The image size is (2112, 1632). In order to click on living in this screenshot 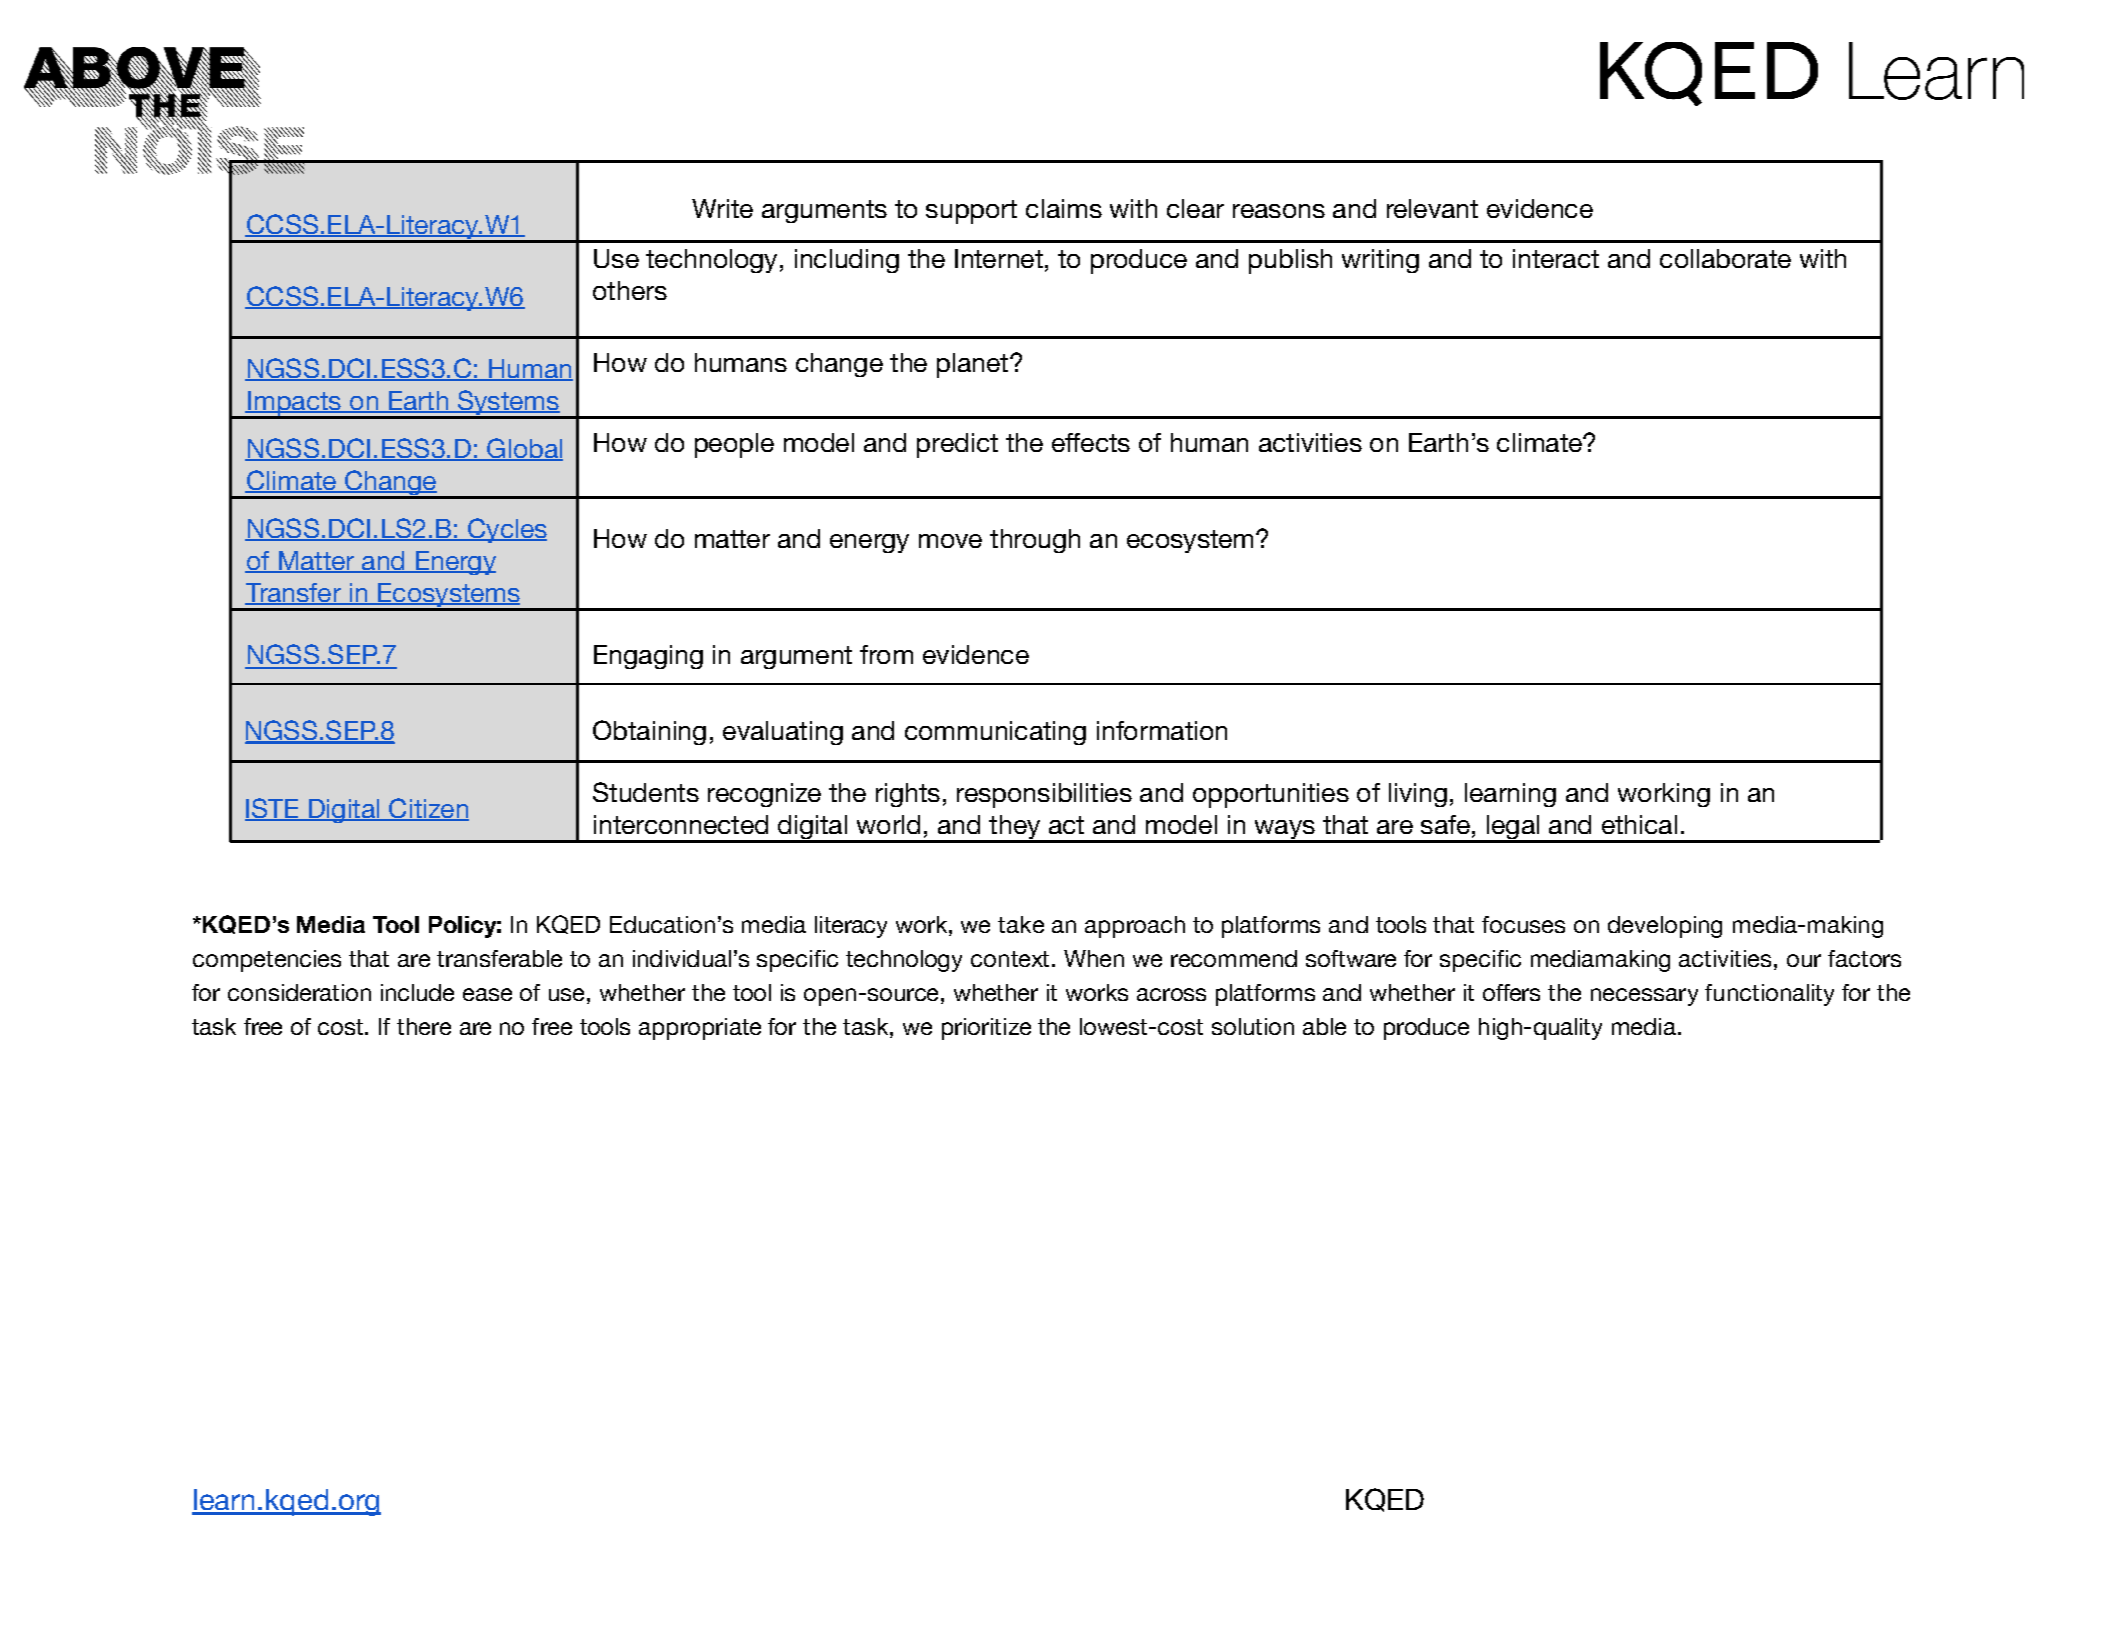, I will do `click(1418, 795)`.
